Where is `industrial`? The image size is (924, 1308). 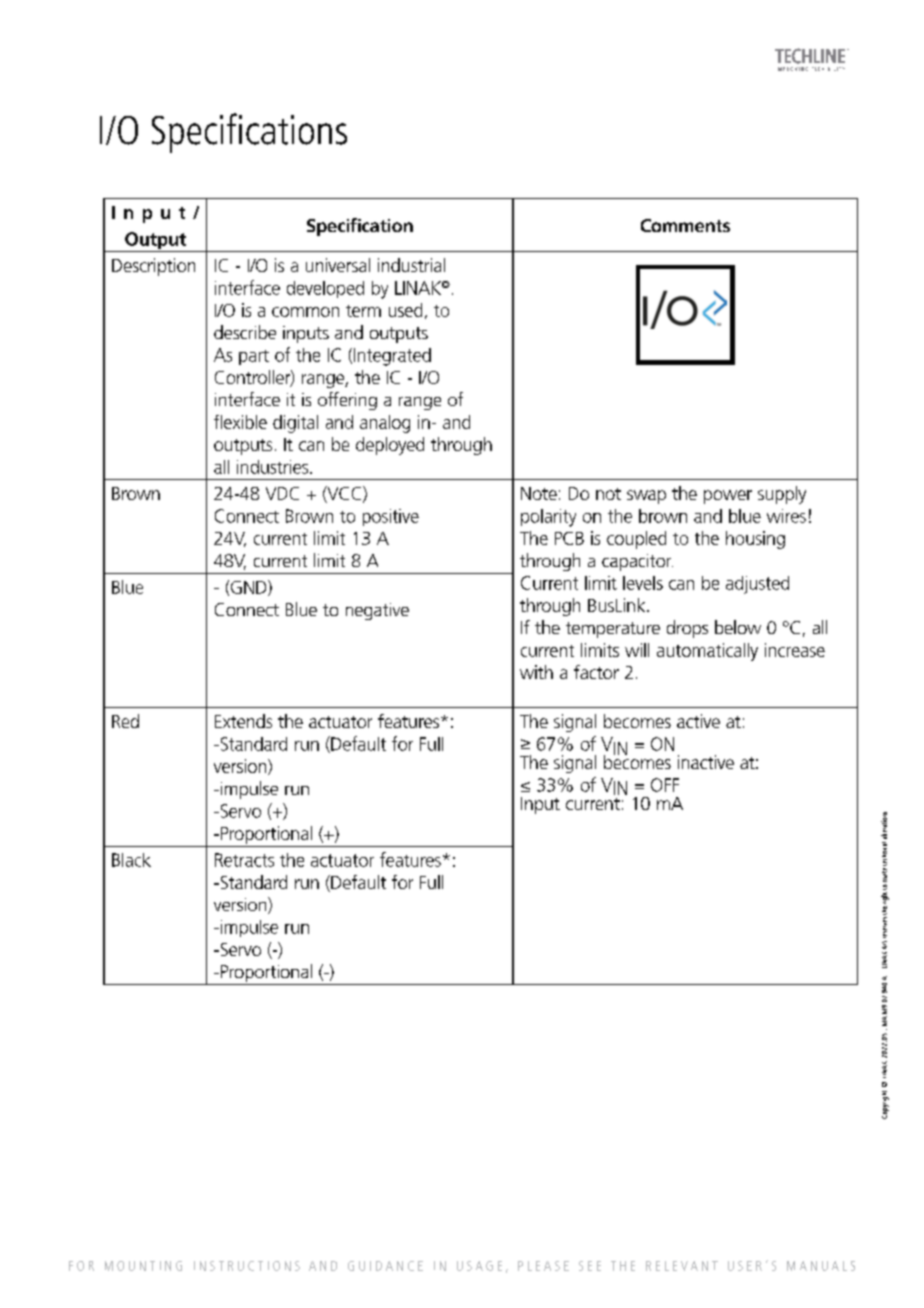 industrial is located at coordinates (411, 265).
